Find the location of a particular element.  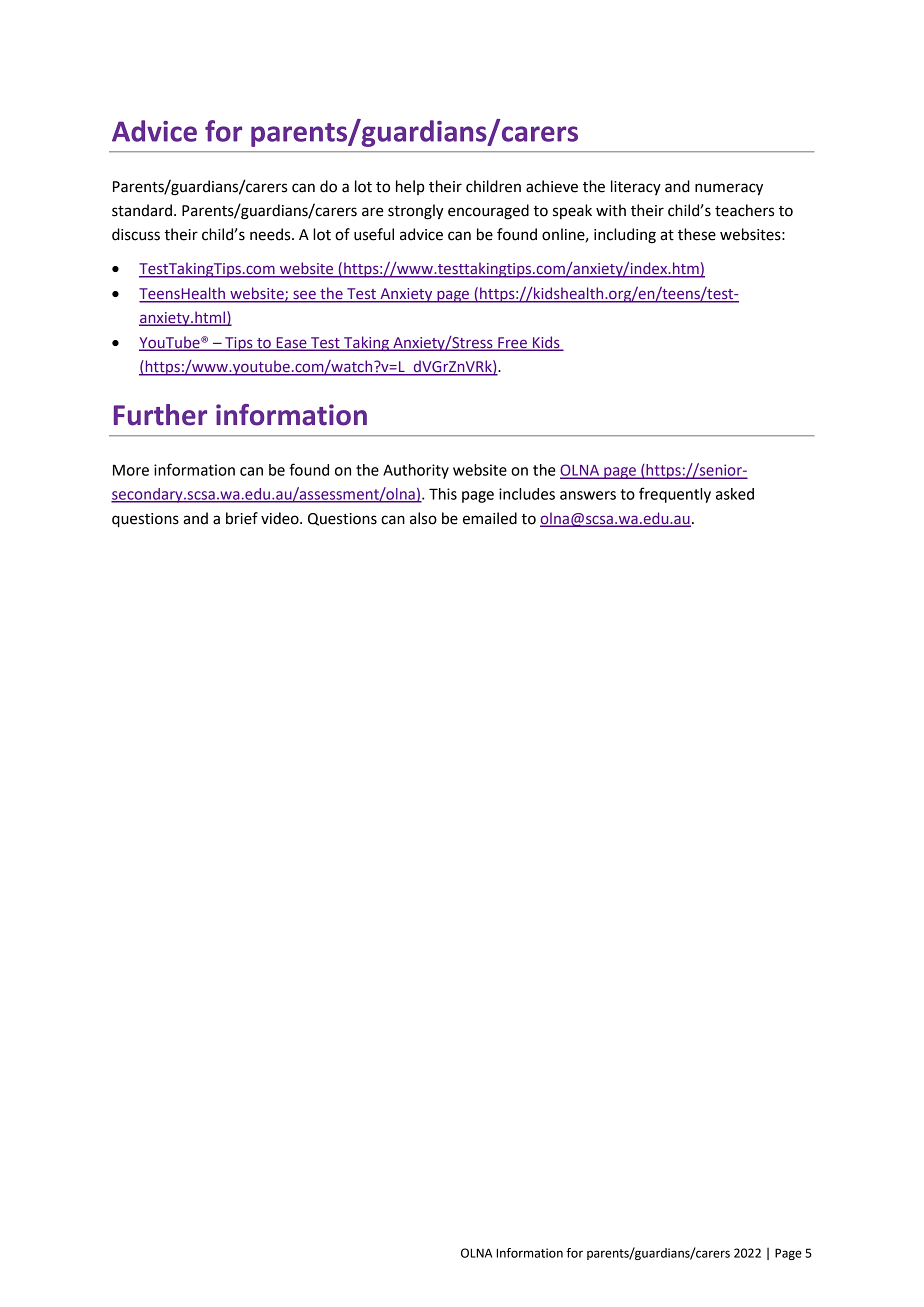

see is located at coordinates (304, 296).
